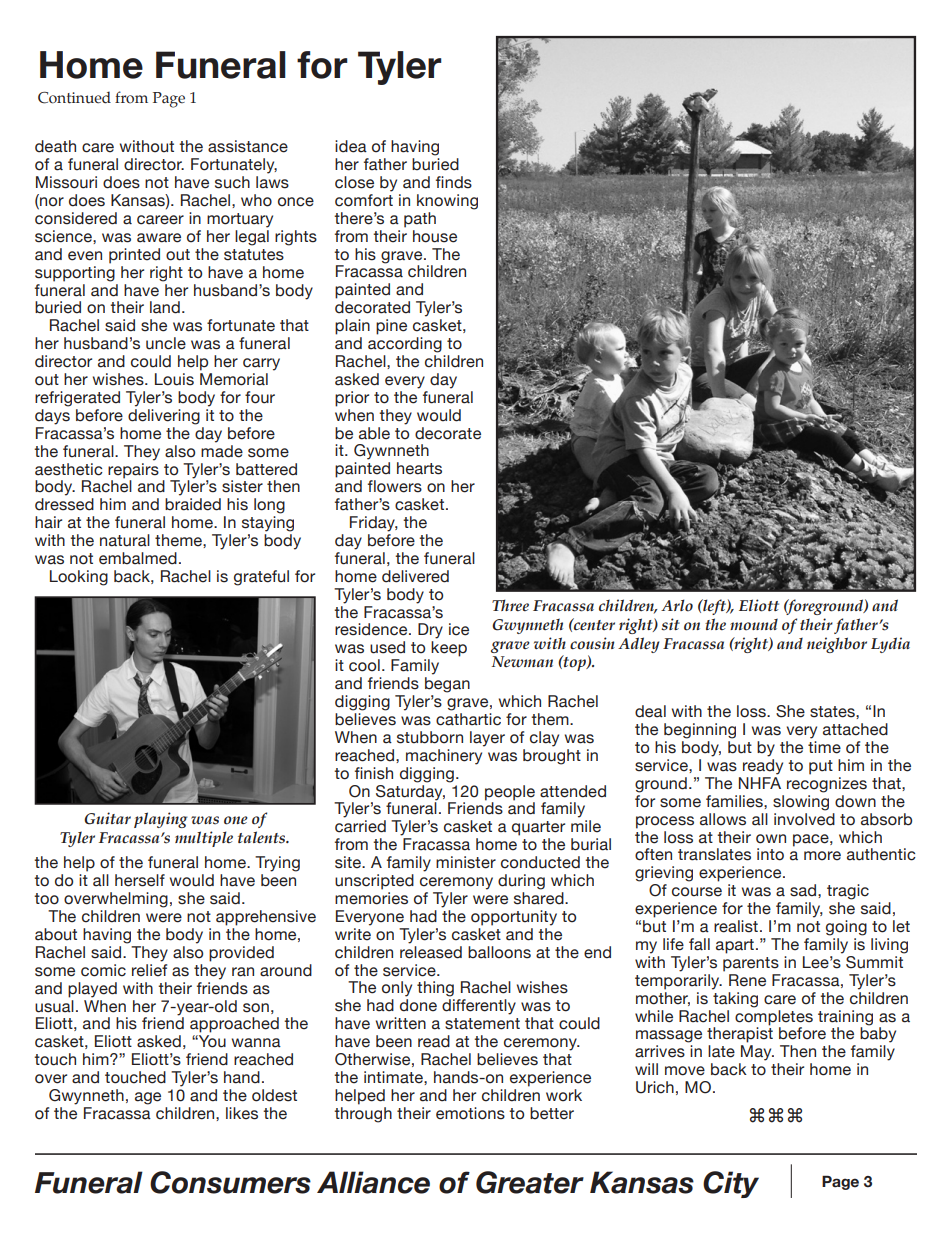 The image size is (952, 1233). What do you see at coordinates (447, 202) in the image?
I see `knowing` at bounding box center [447, 202].
